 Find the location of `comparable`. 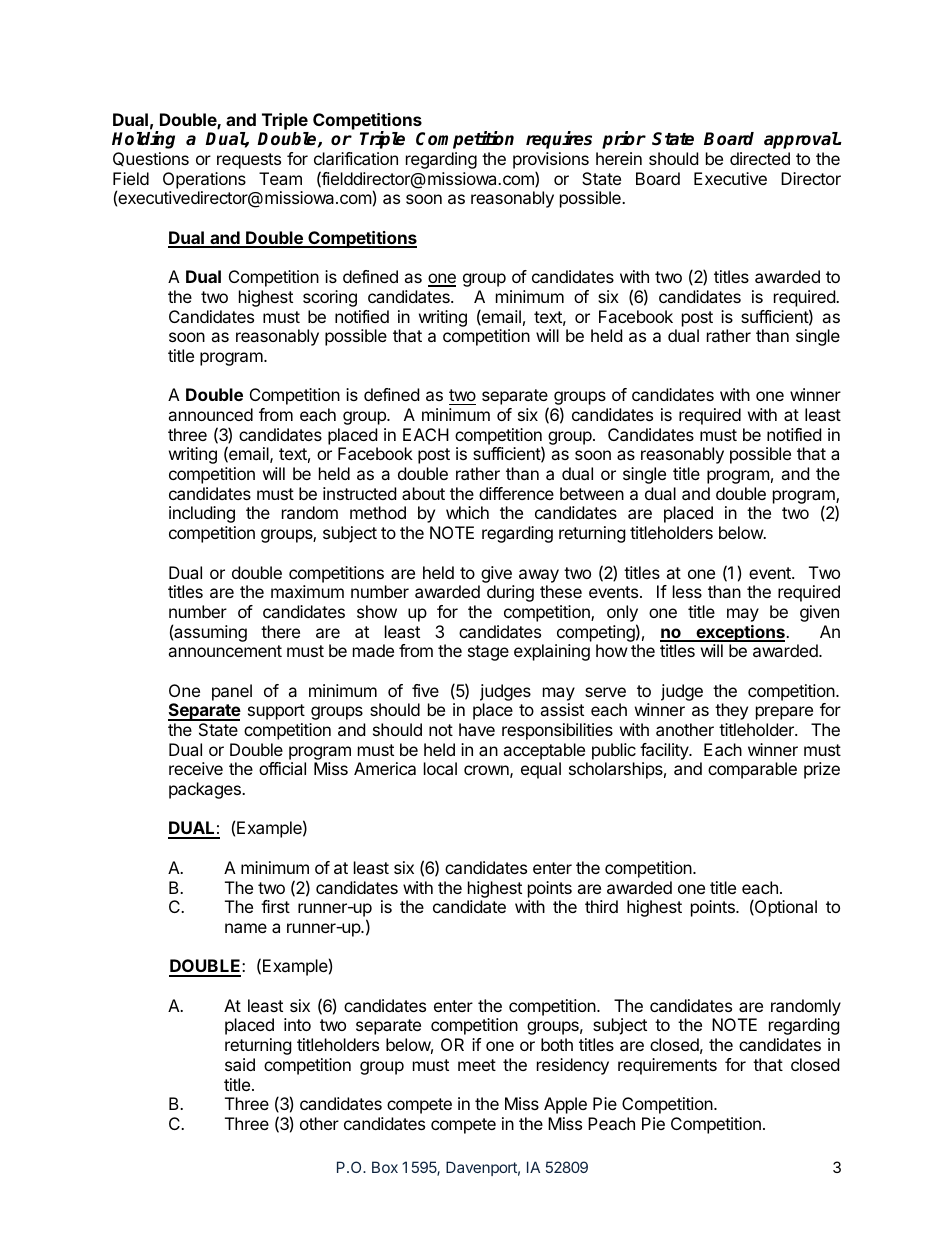

comparable is located at coordinates (752, 770).
